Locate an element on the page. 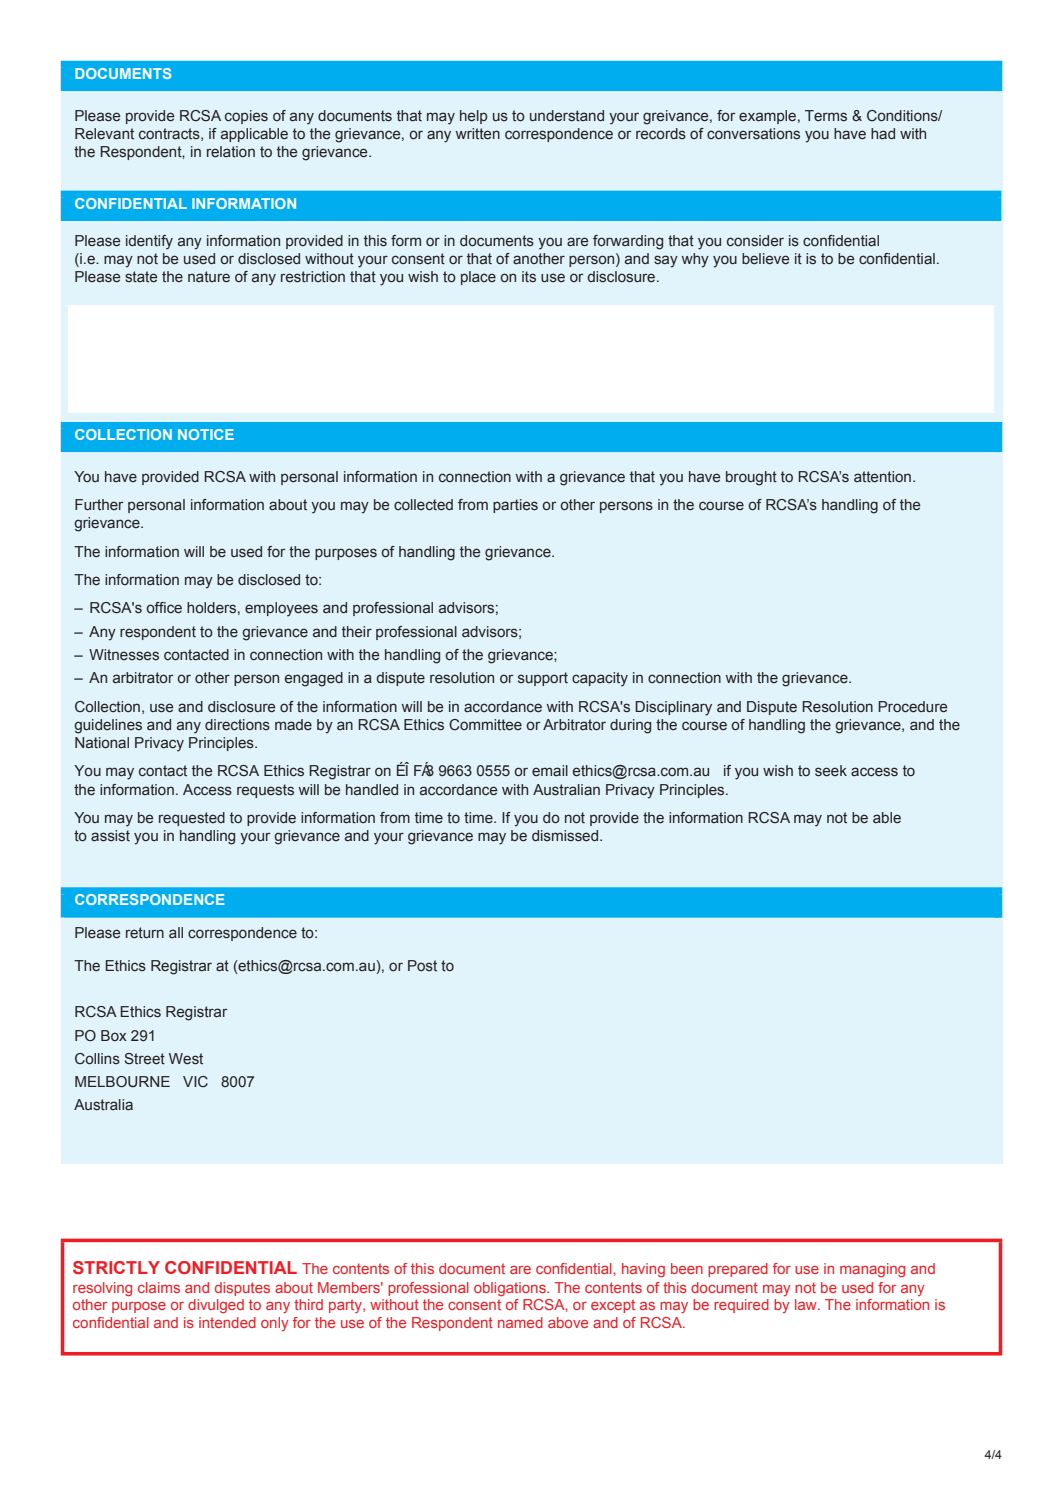 This document has height=1503, width=1063. law is located at coordinates (807, 1304).
